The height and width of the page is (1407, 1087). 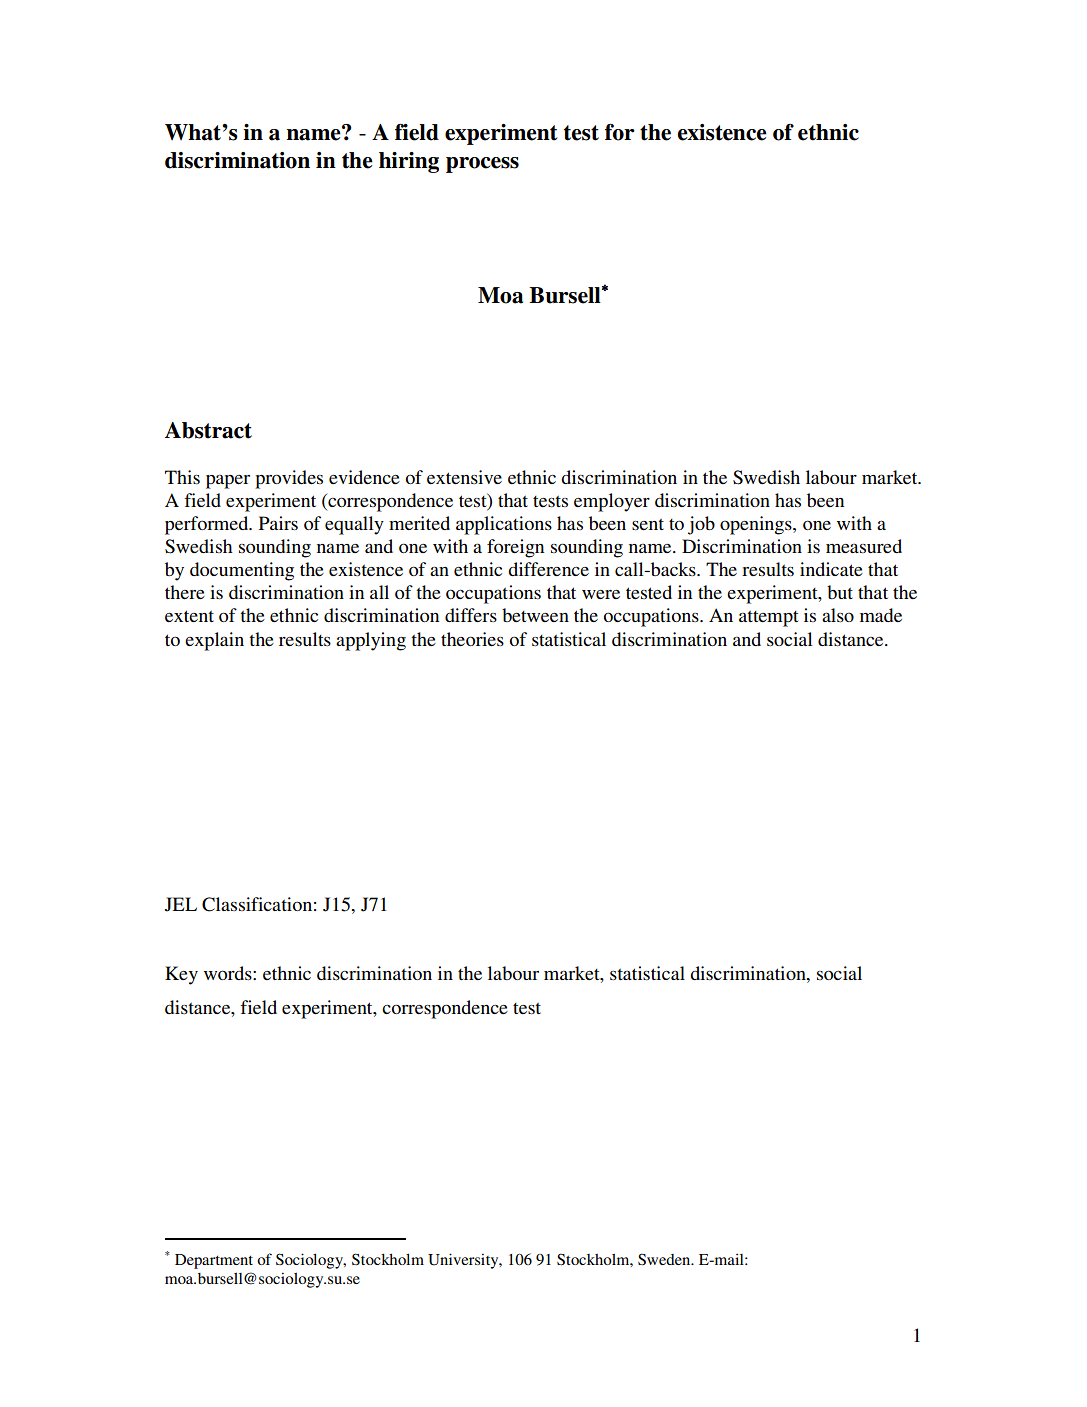 I want to click on theories, so click(x=472, y=639).
